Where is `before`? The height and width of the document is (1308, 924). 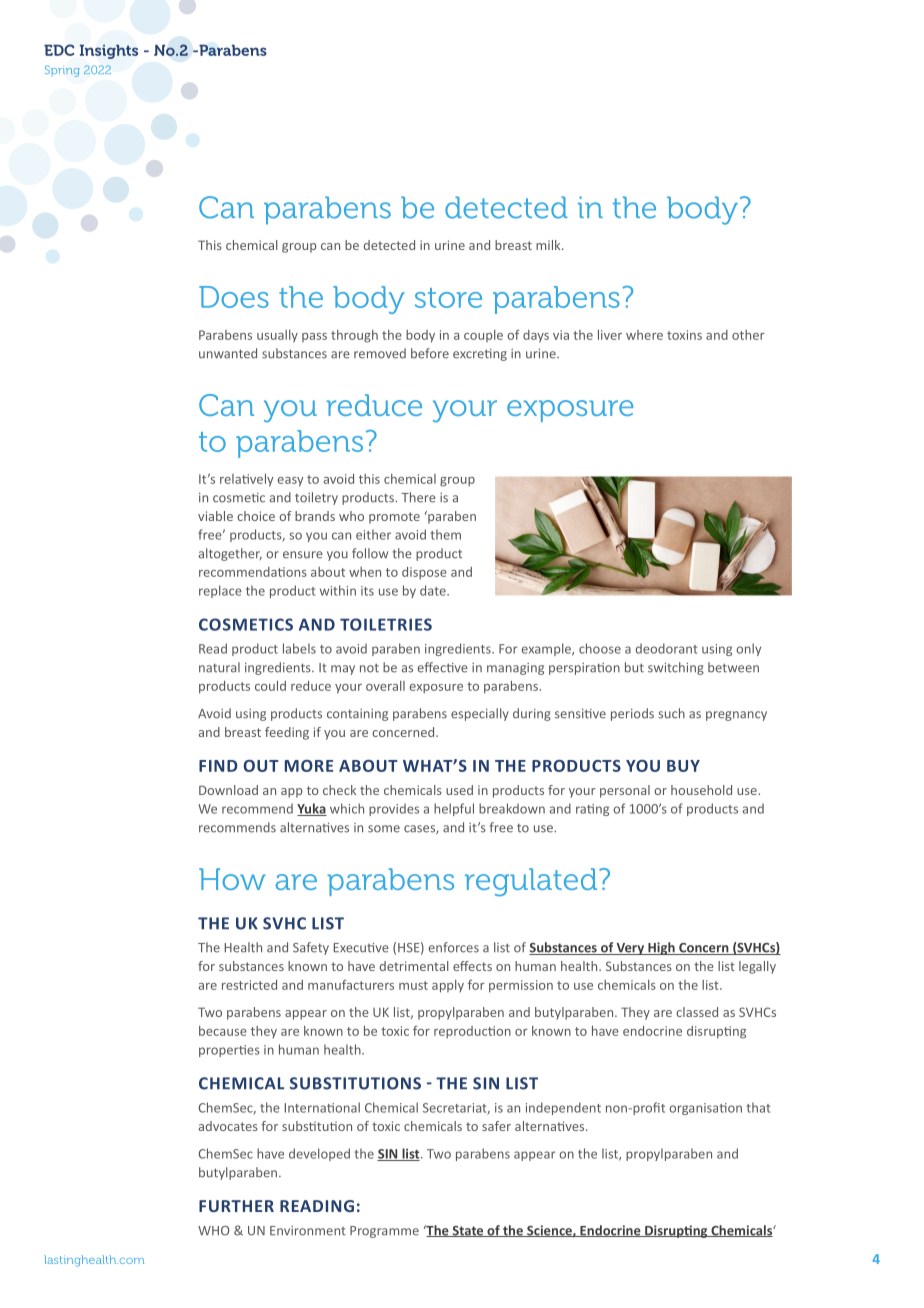 before is located at coordinates (430, 353).
